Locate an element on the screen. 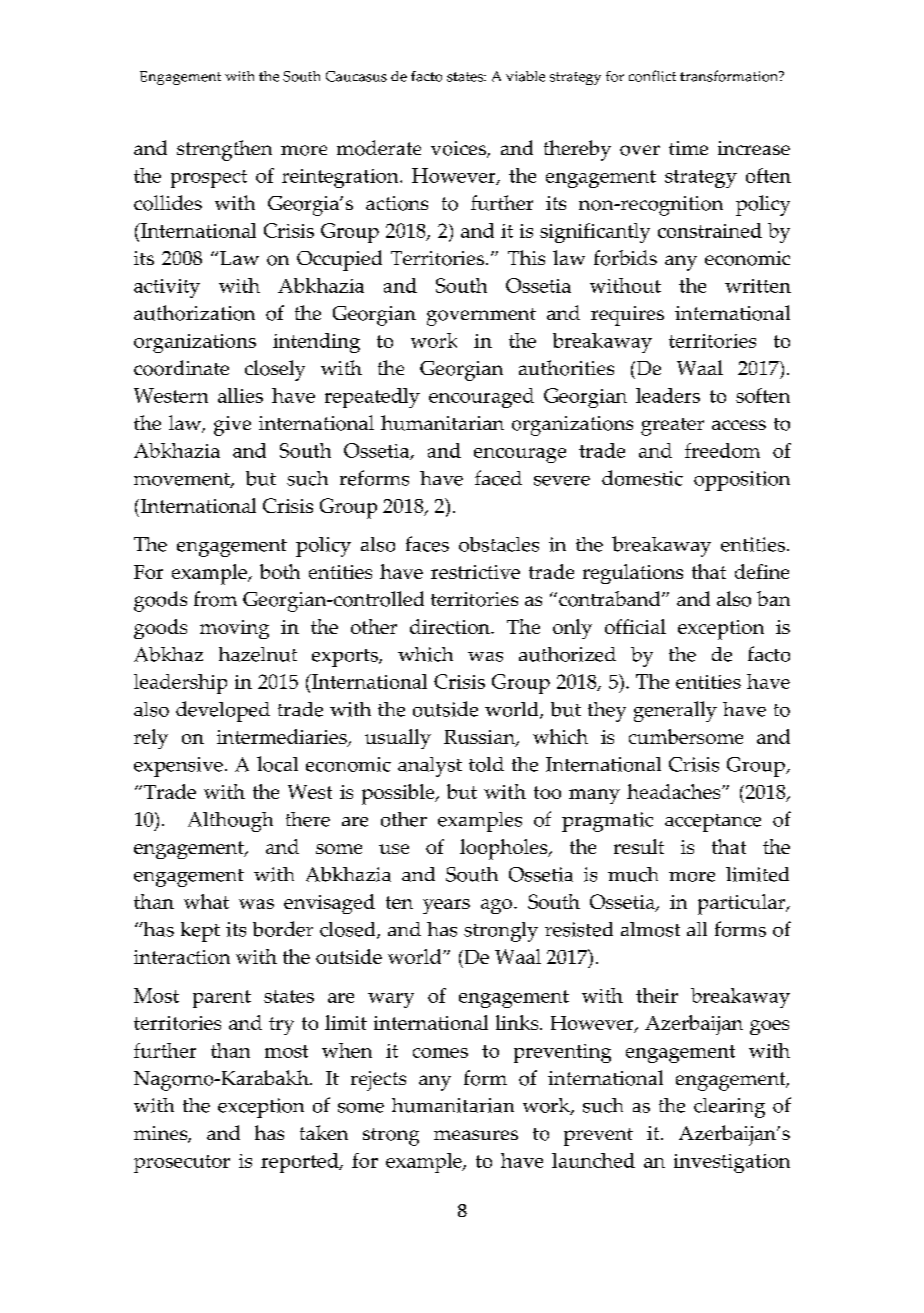 The image size is (924, 1313). generally is located at coordinates (675, 711).
